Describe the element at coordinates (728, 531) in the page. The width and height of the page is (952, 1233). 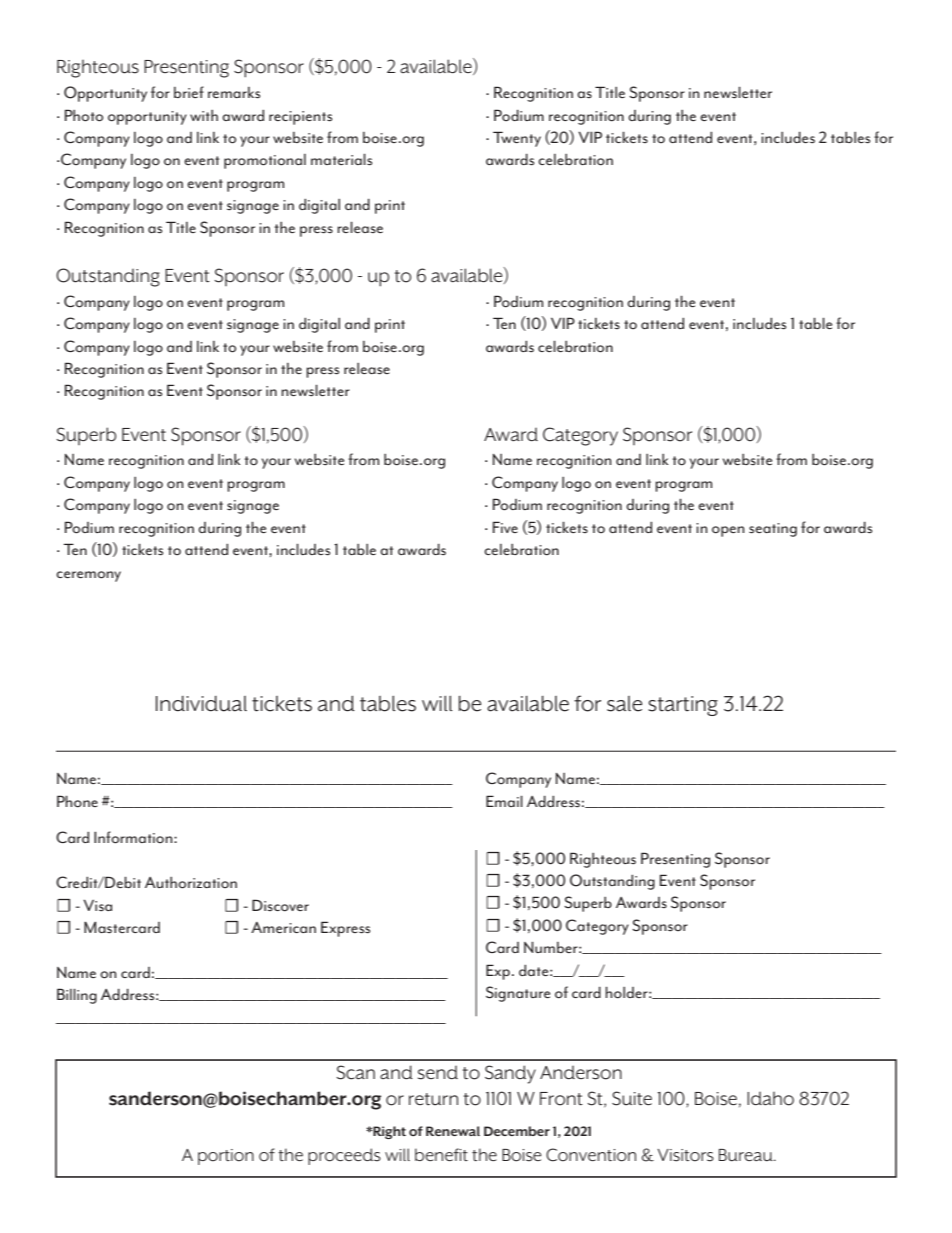
I see `open` at that location.
